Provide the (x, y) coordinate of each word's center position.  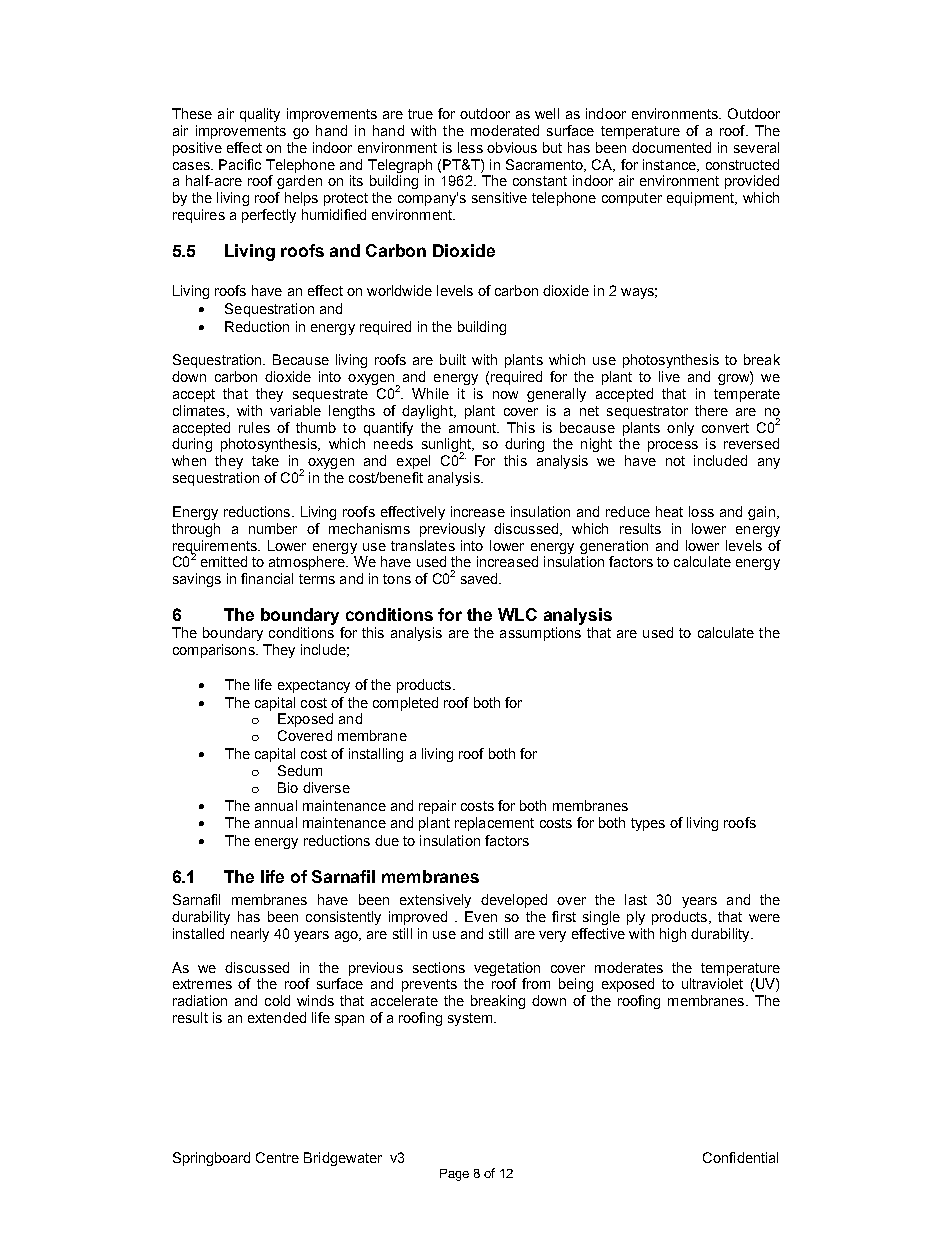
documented (671, 147)
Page (454, 1175)
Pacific (240, 164)
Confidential (740, 1157)
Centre (277, 1157)
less (470, 147)
